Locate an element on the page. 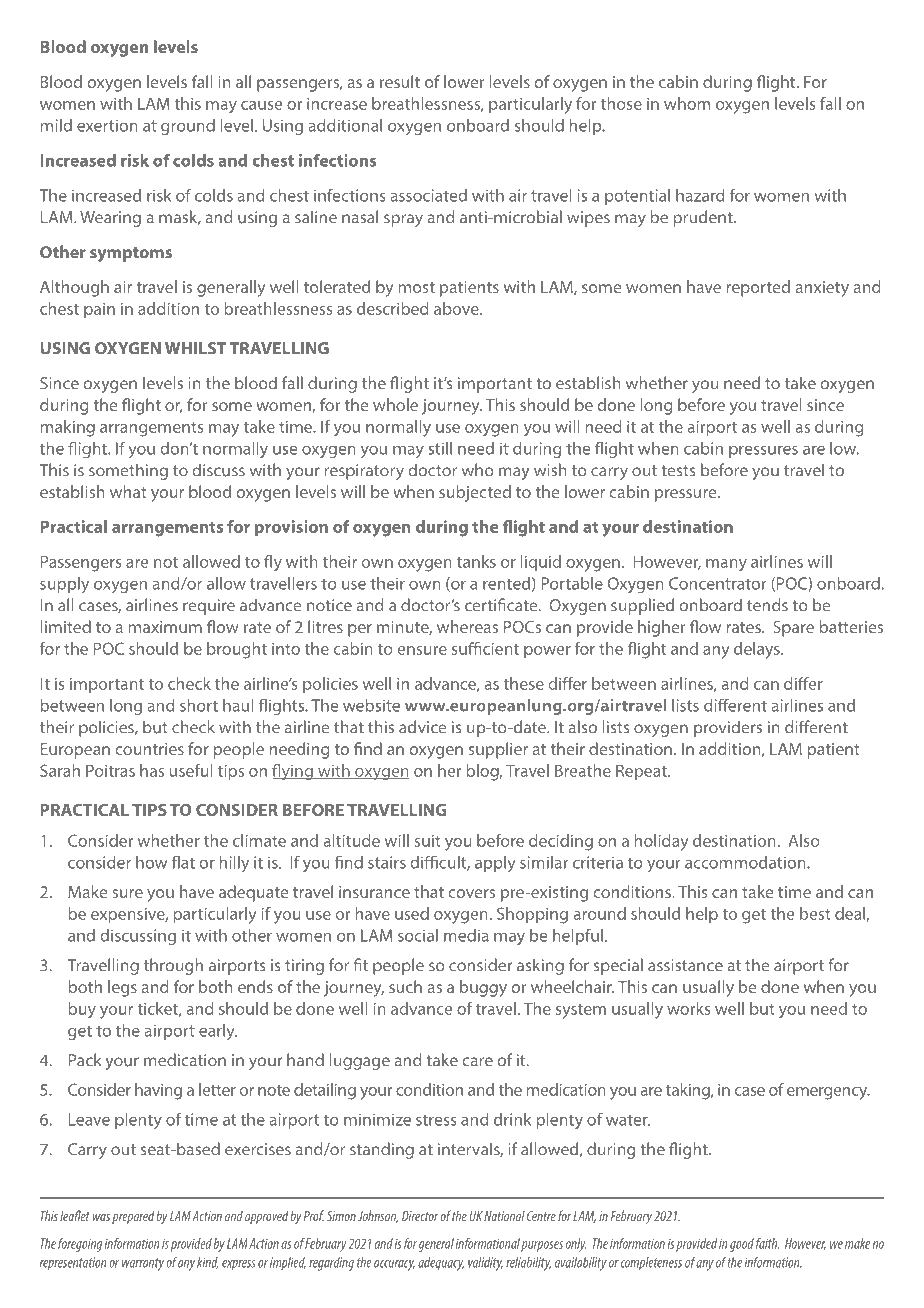 The width and height of the image is (924, 1308). what is located at coordinates (128, 491).
